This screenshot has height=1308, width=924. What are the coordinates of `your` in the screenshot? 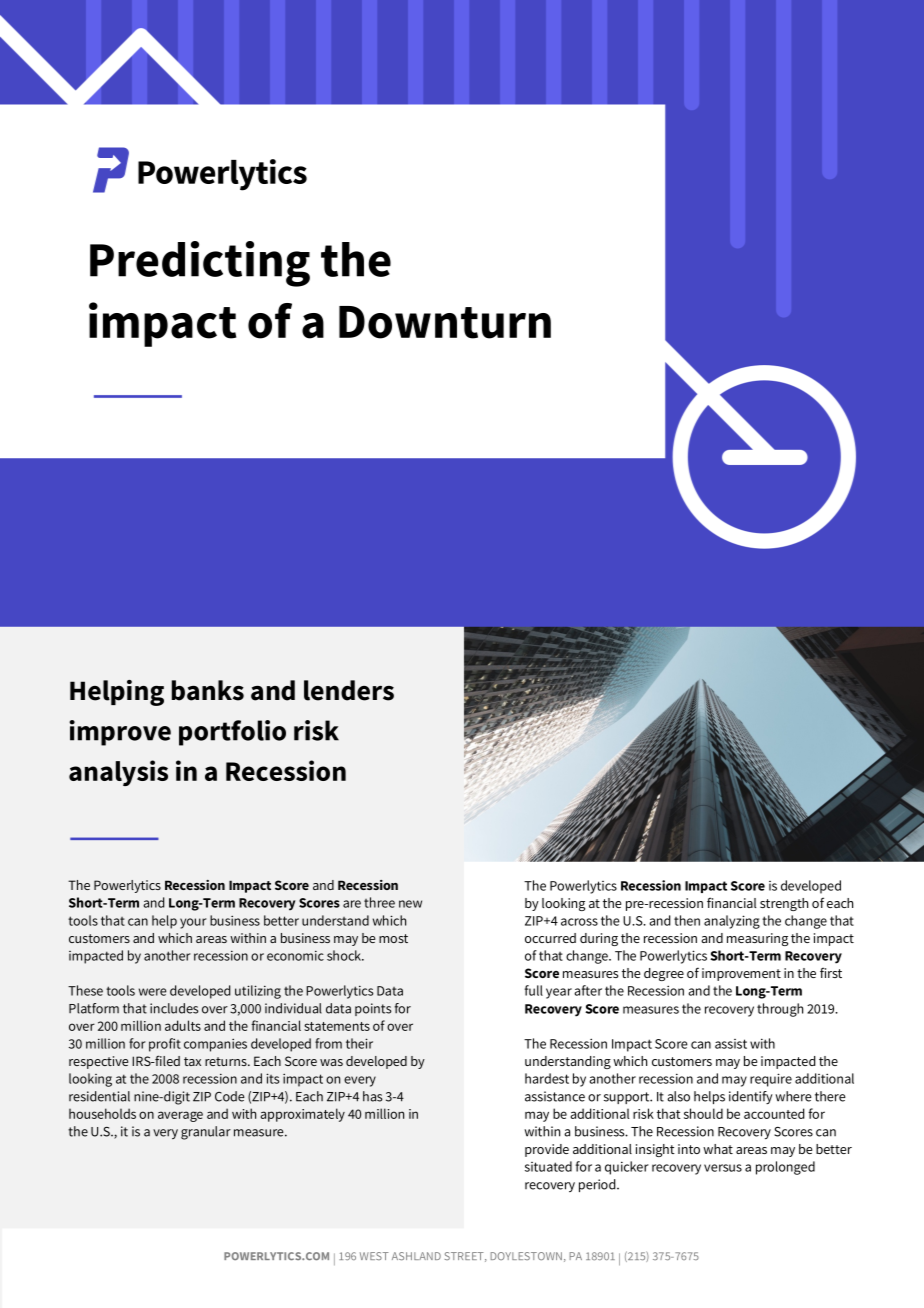 It's located at (193, 923).
